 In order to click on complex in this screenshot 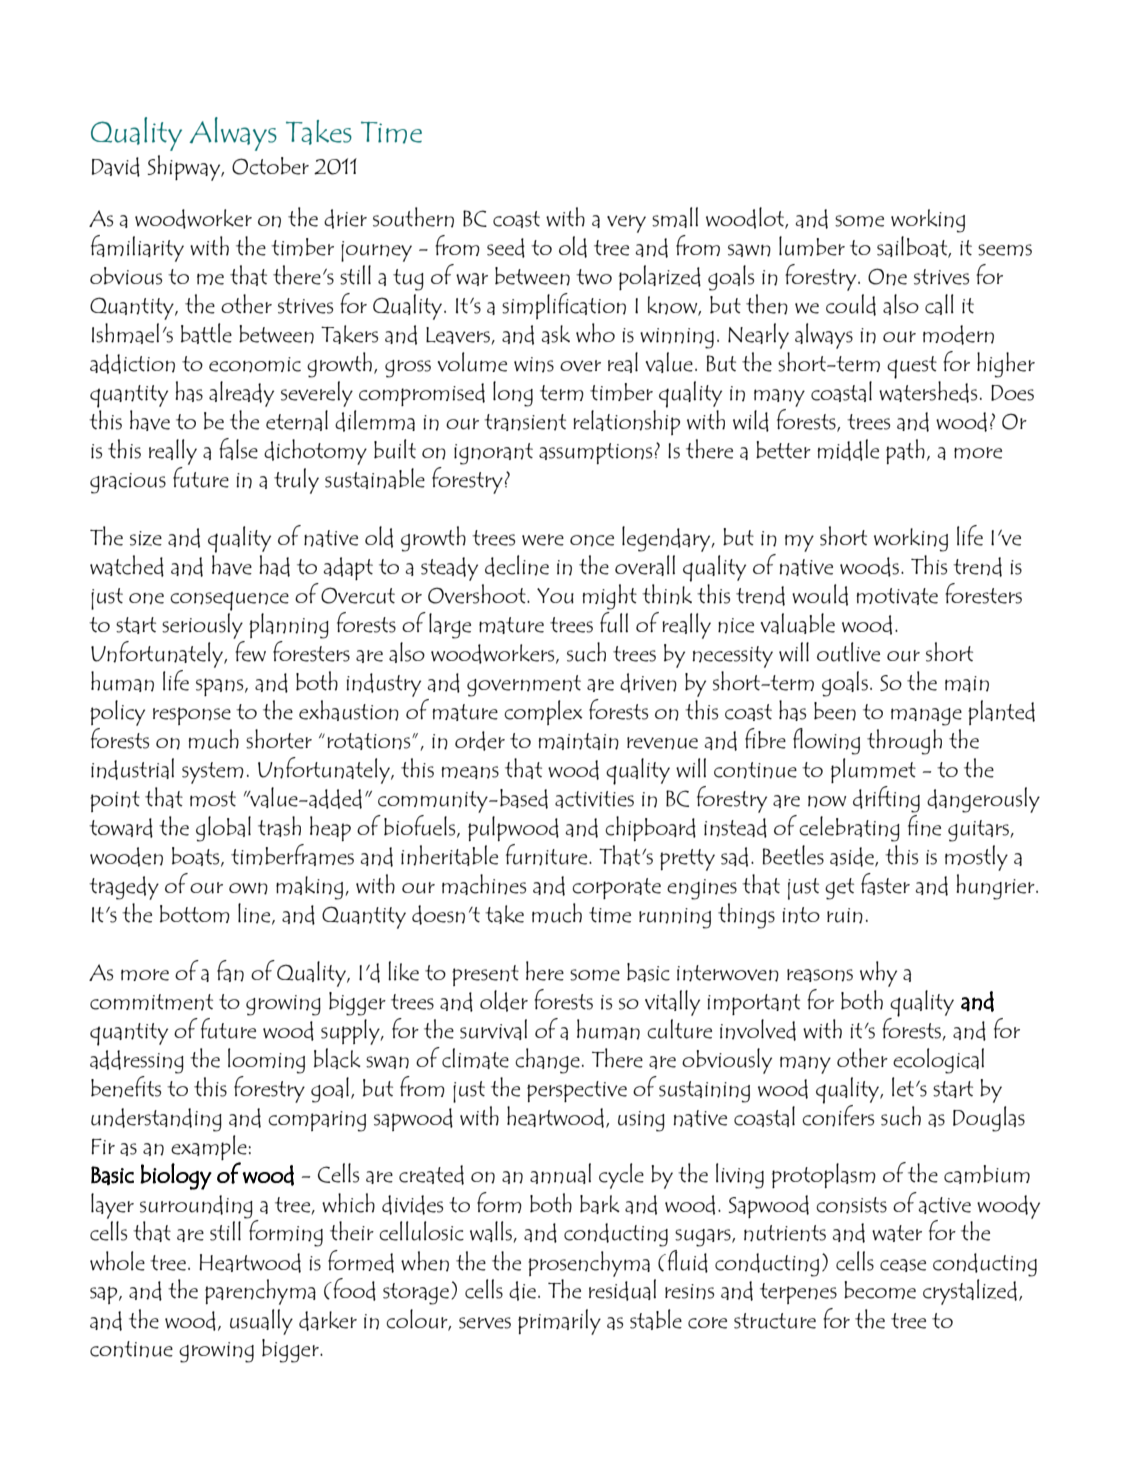, I will do `click(543, 712)`.
